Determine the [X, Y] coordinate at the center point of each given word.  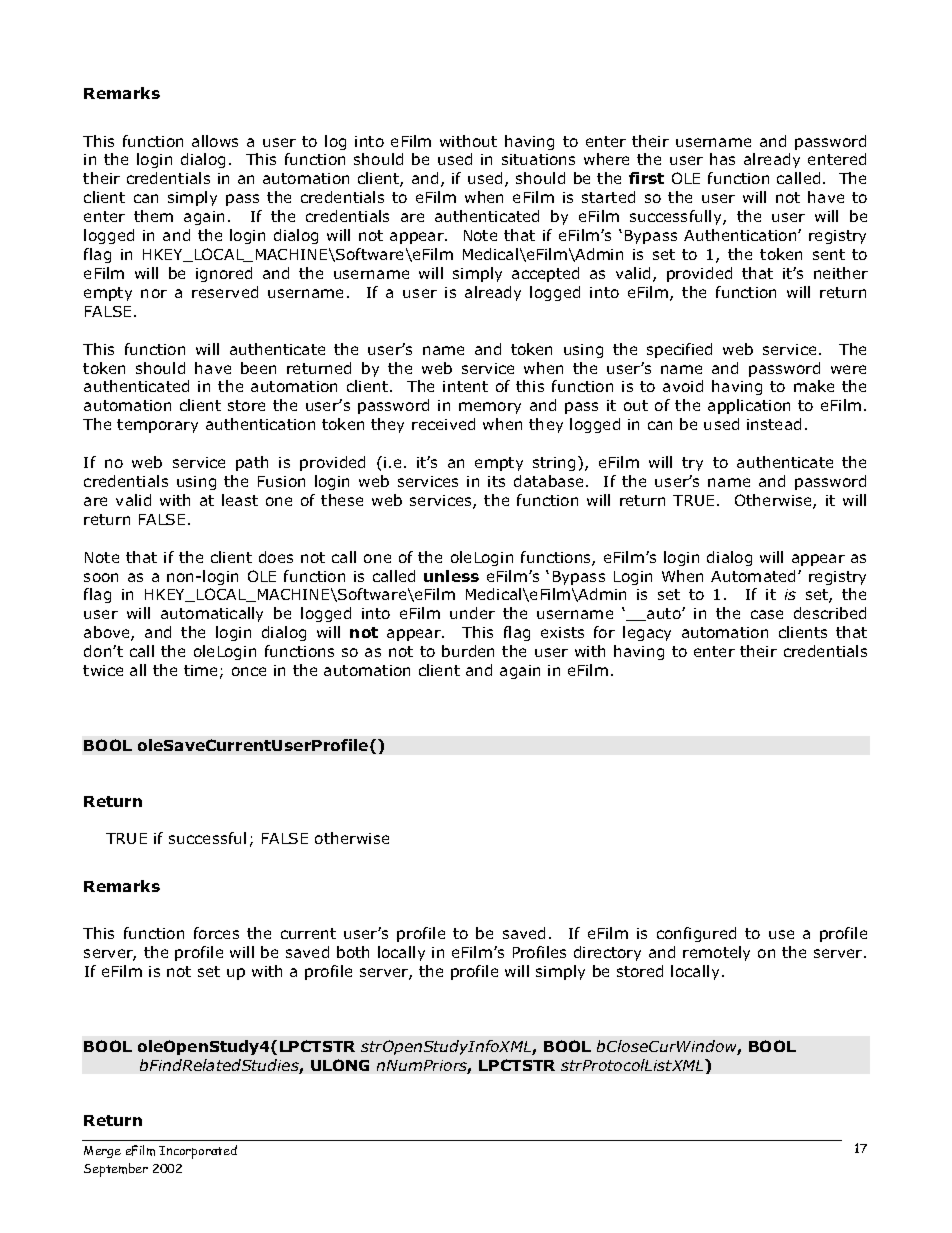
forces [216, 933]
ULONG [340, 1065]
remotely [716, 953]
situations [538, 159]
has [722, 159]
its [496, 481]
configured [696, 934]
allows [215, 141]
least [240, 500]
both [353, 952]
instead [774, 424]
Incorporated [198, 1152]
